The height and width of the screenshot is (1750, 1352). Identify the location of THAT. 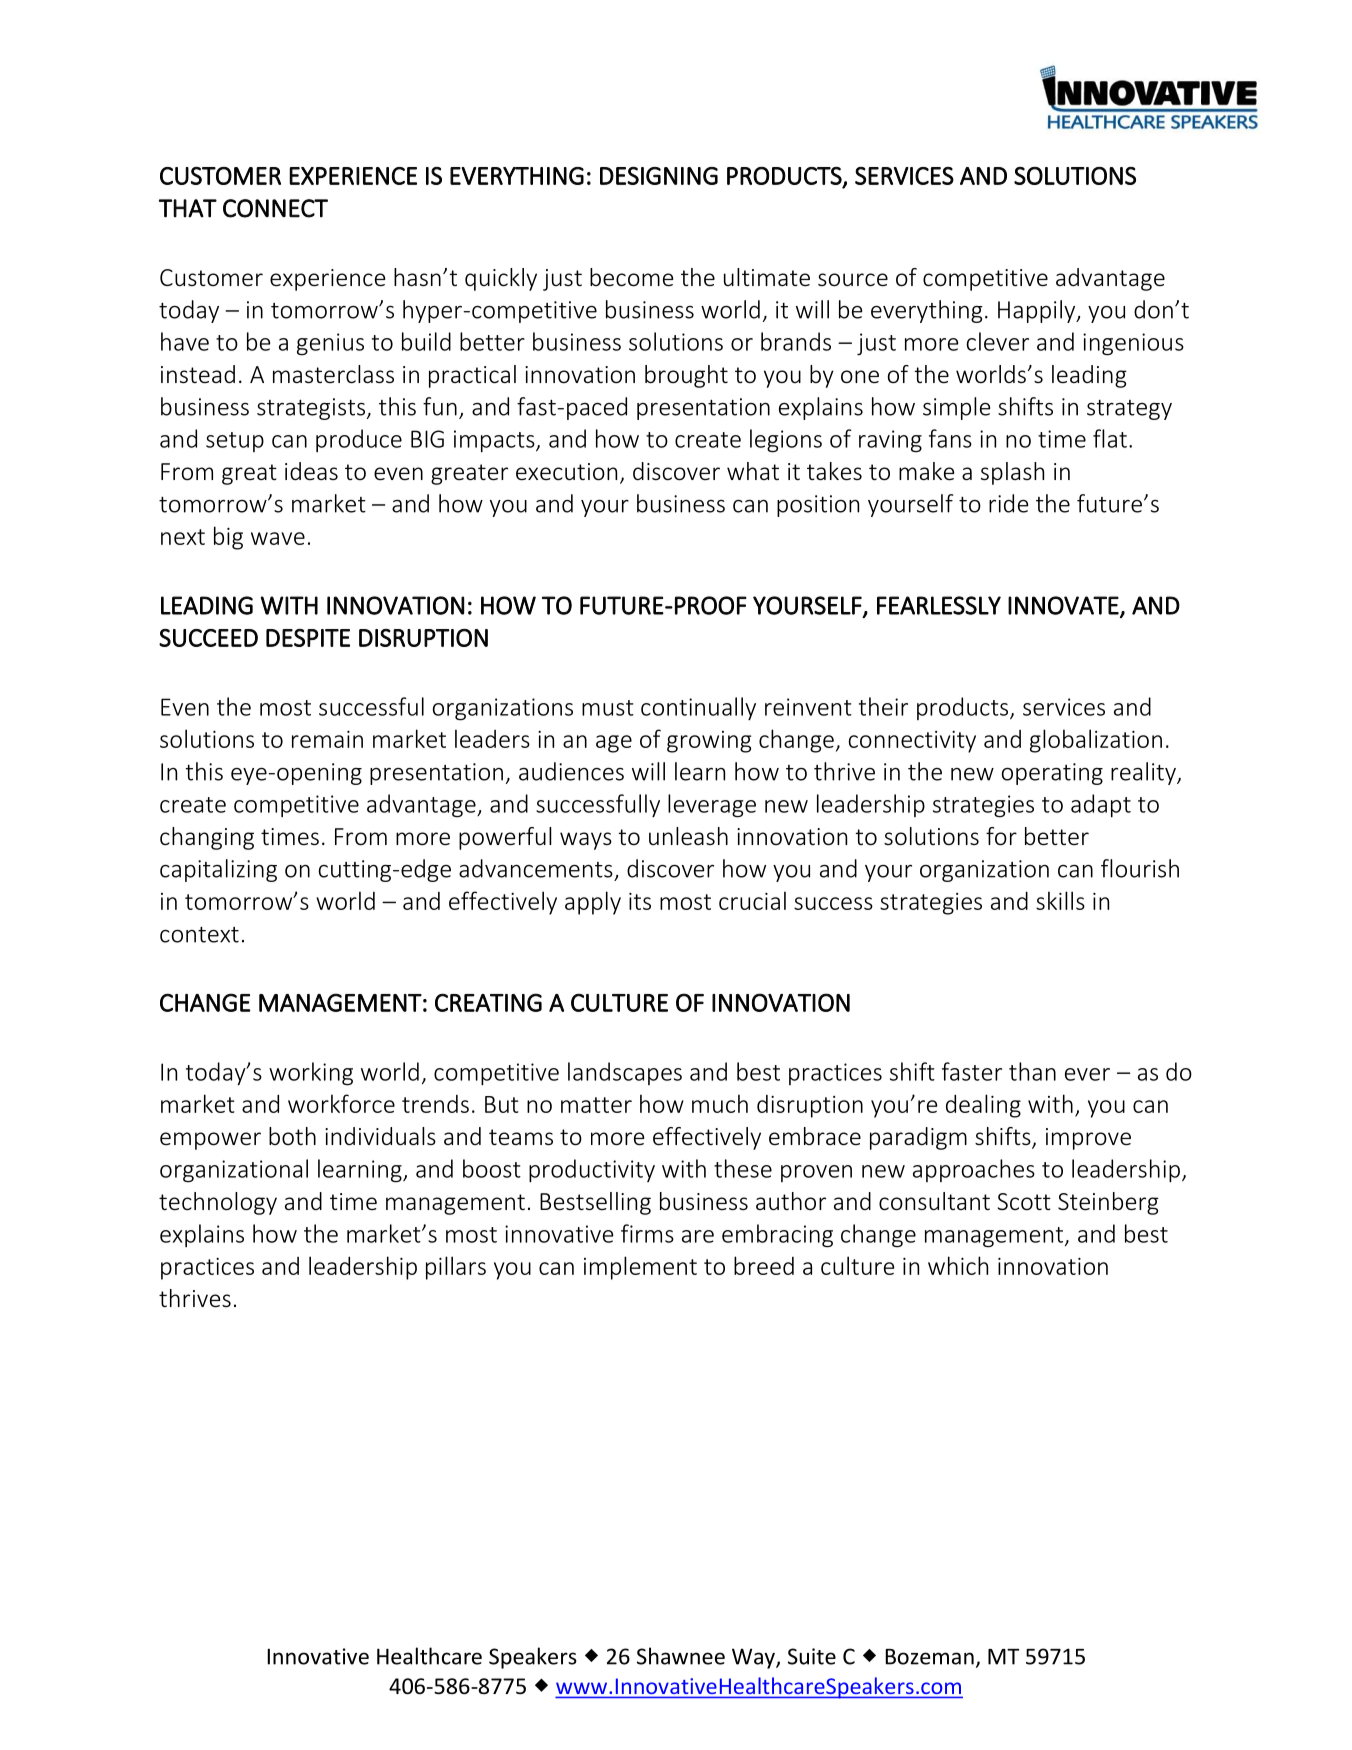
(188, 208).
